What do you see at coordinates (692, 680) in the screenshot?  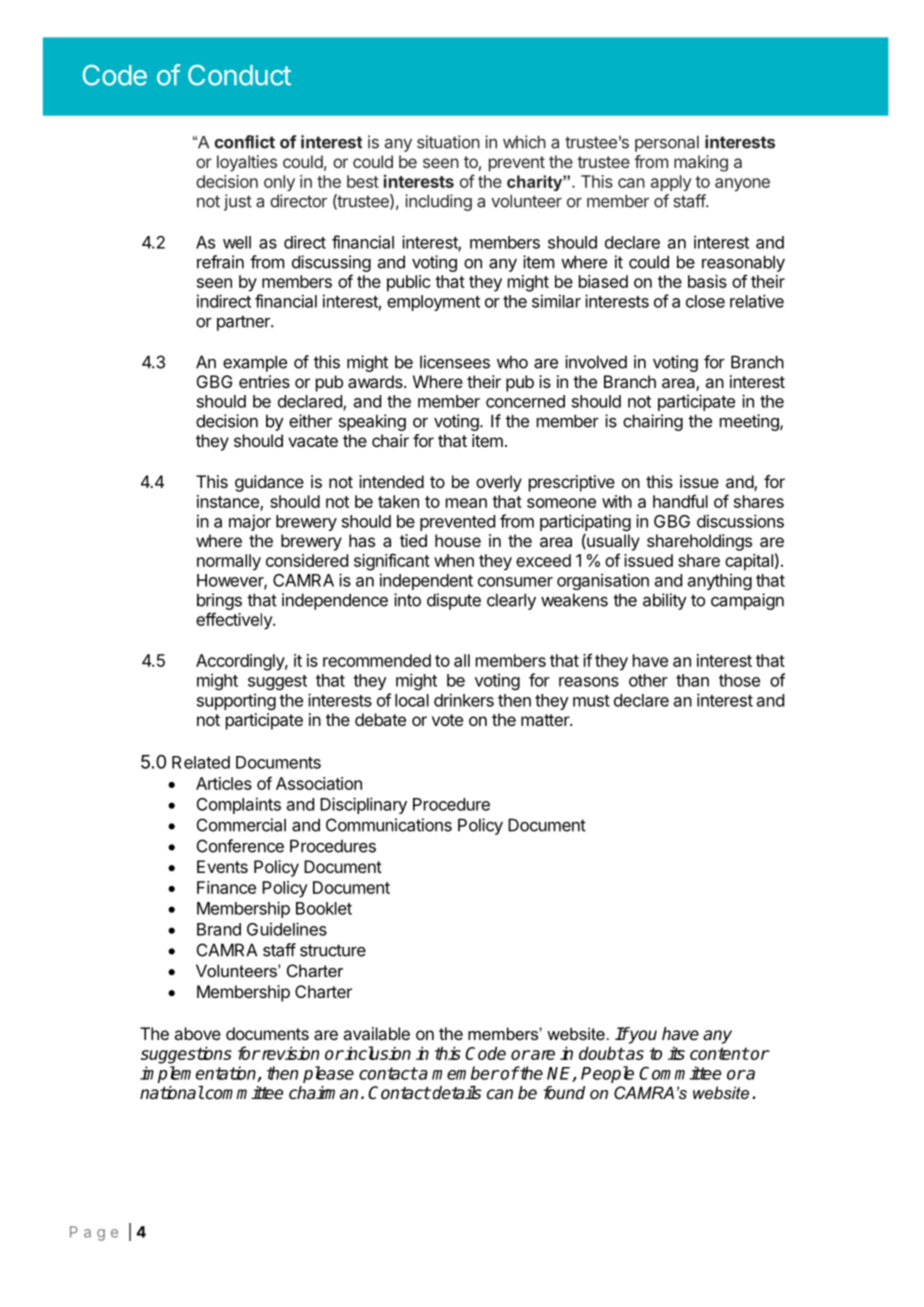 I see `than` at bounding box center [692, 680].
